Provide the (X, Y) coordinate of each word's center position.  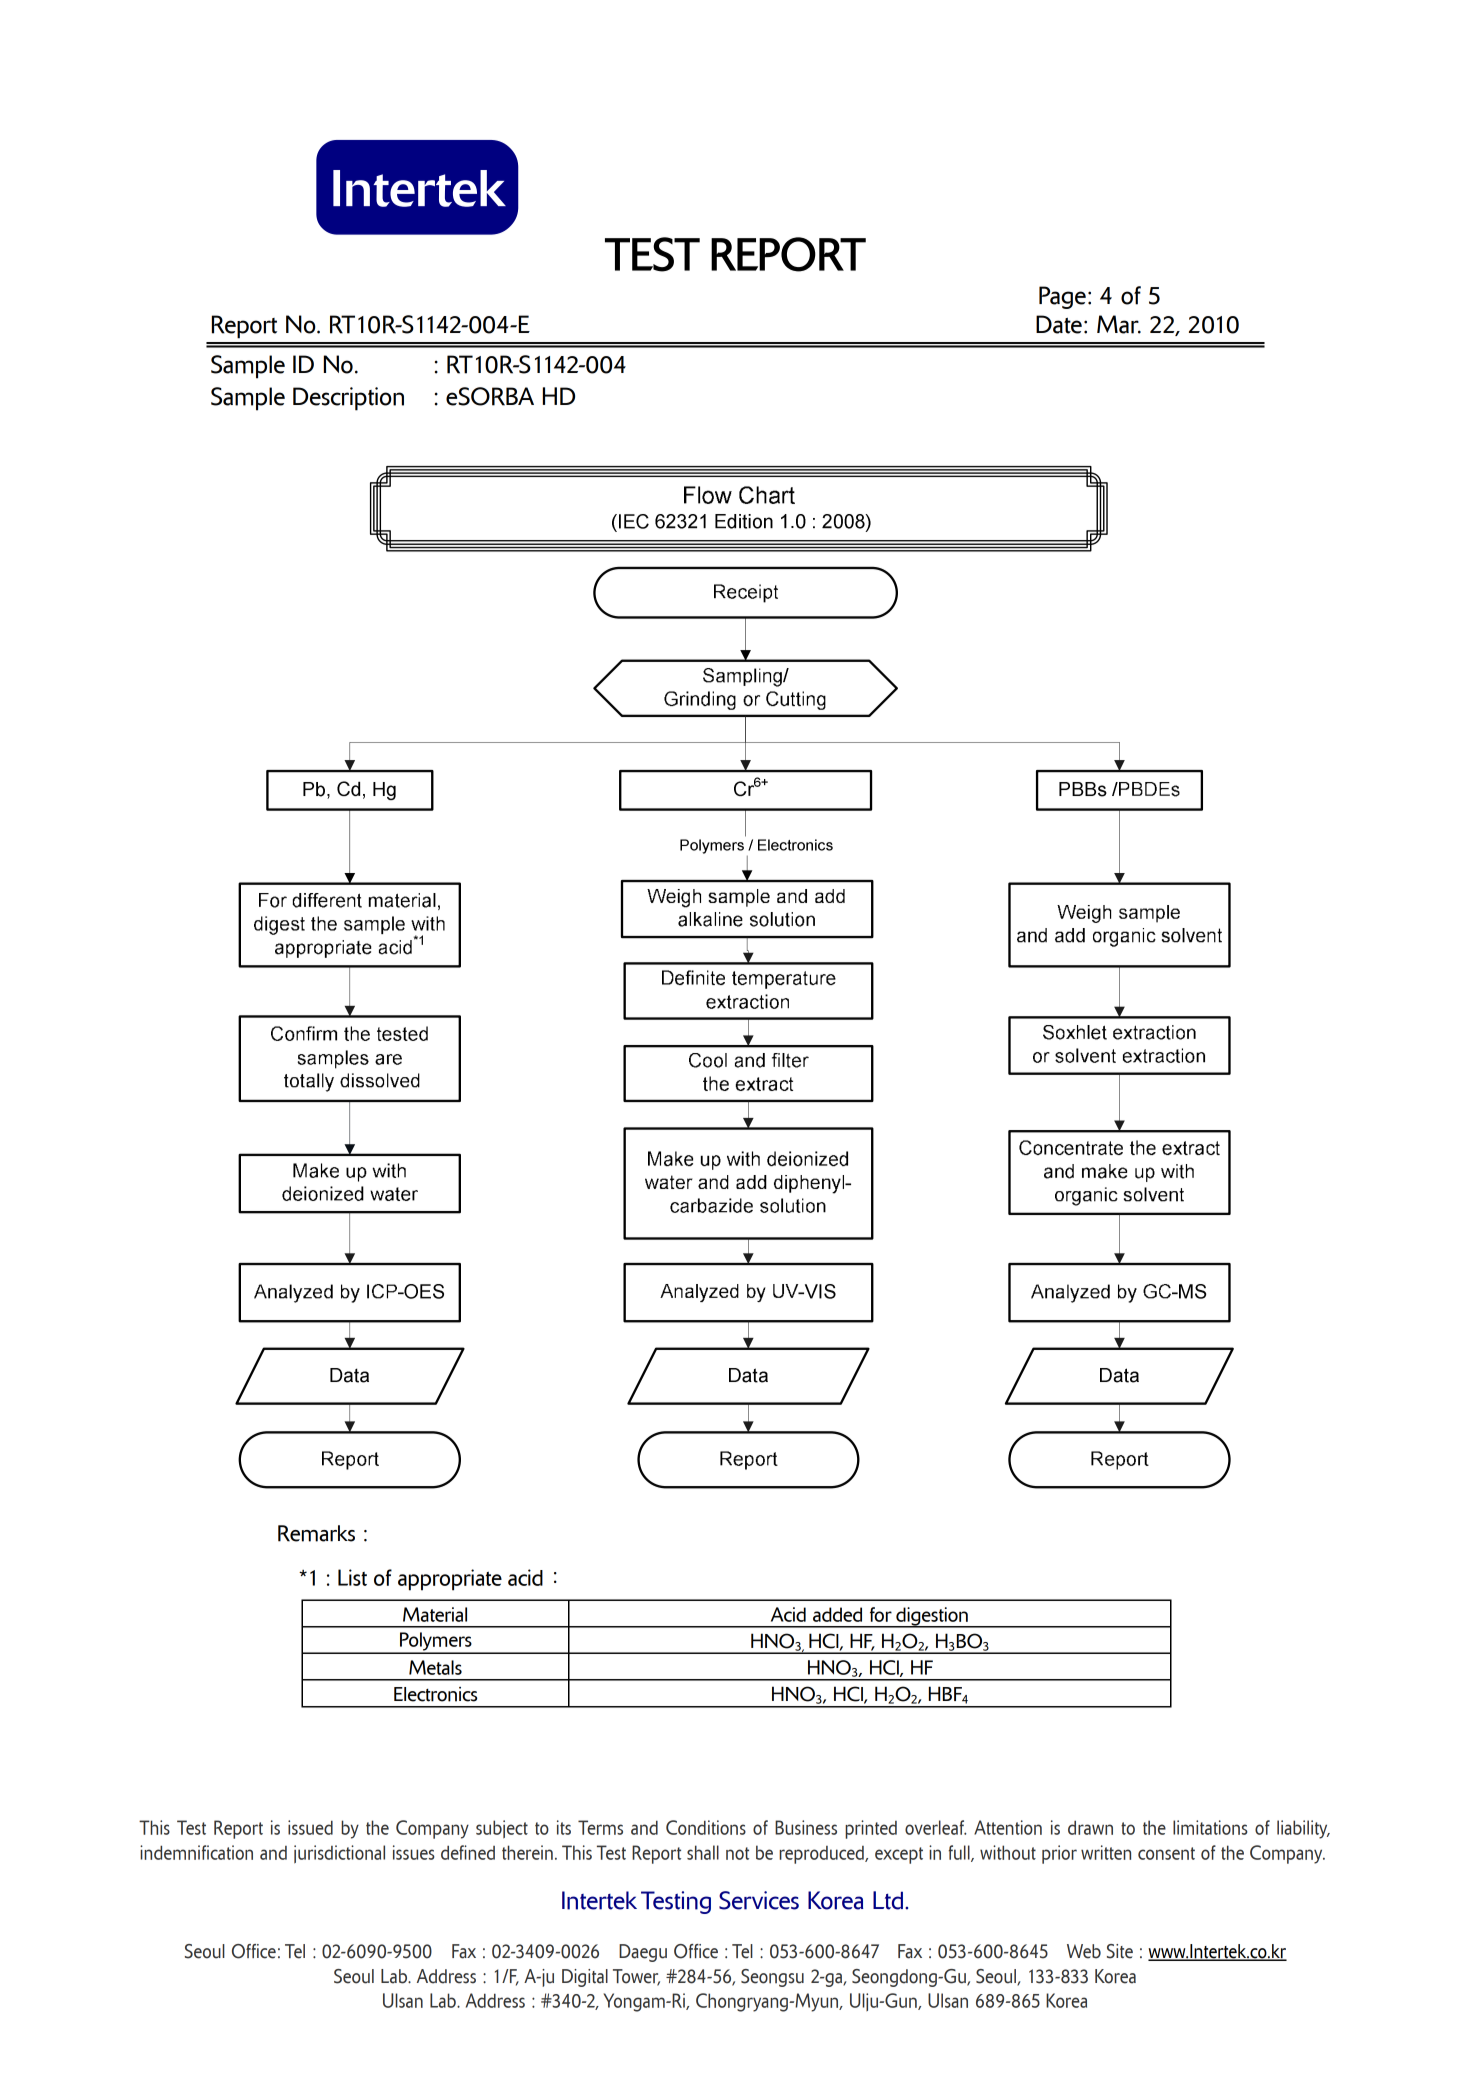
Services (759, 1900)
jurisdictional (339, 1854)
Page (1062, 297)
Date (1059, 324)
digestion (932, 1617)
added (837, 1614)
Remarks (316, 1533)
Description (348, 399)
